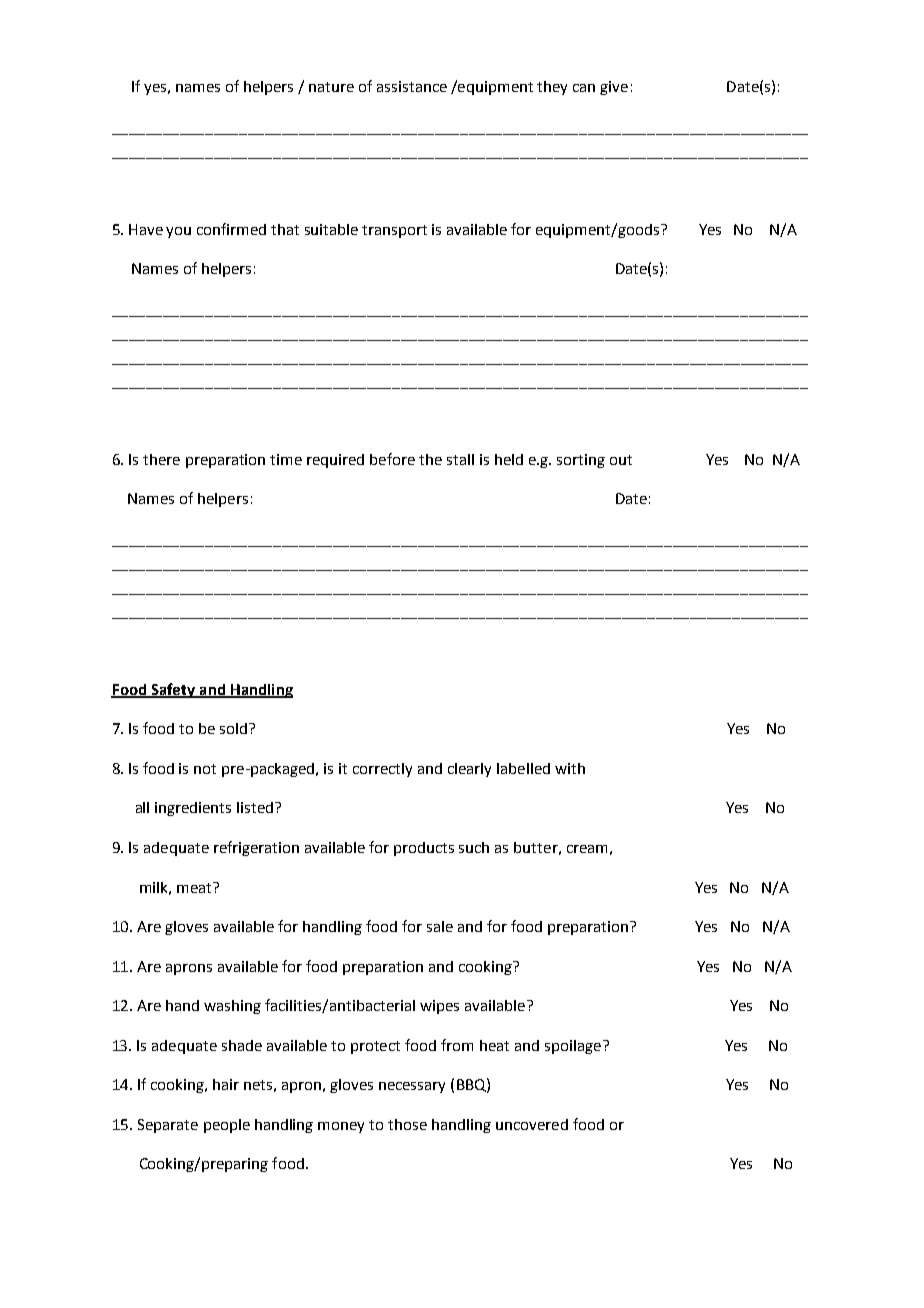 This page has width=924, height=1308. I want to click on hair, so click(226, 1084).
